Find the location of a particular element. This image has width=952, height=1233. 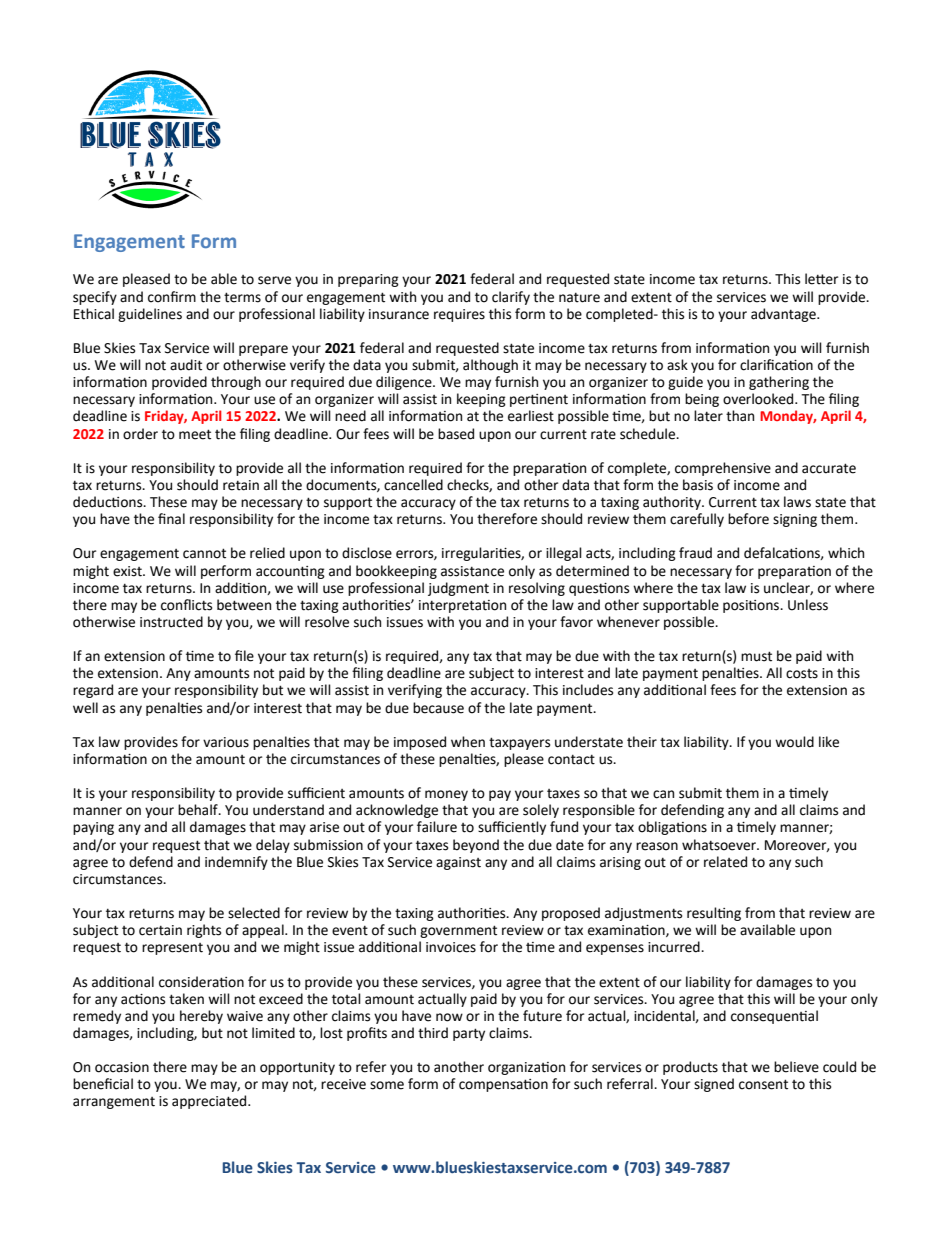

confirm is located at coordinates (172, 297).
